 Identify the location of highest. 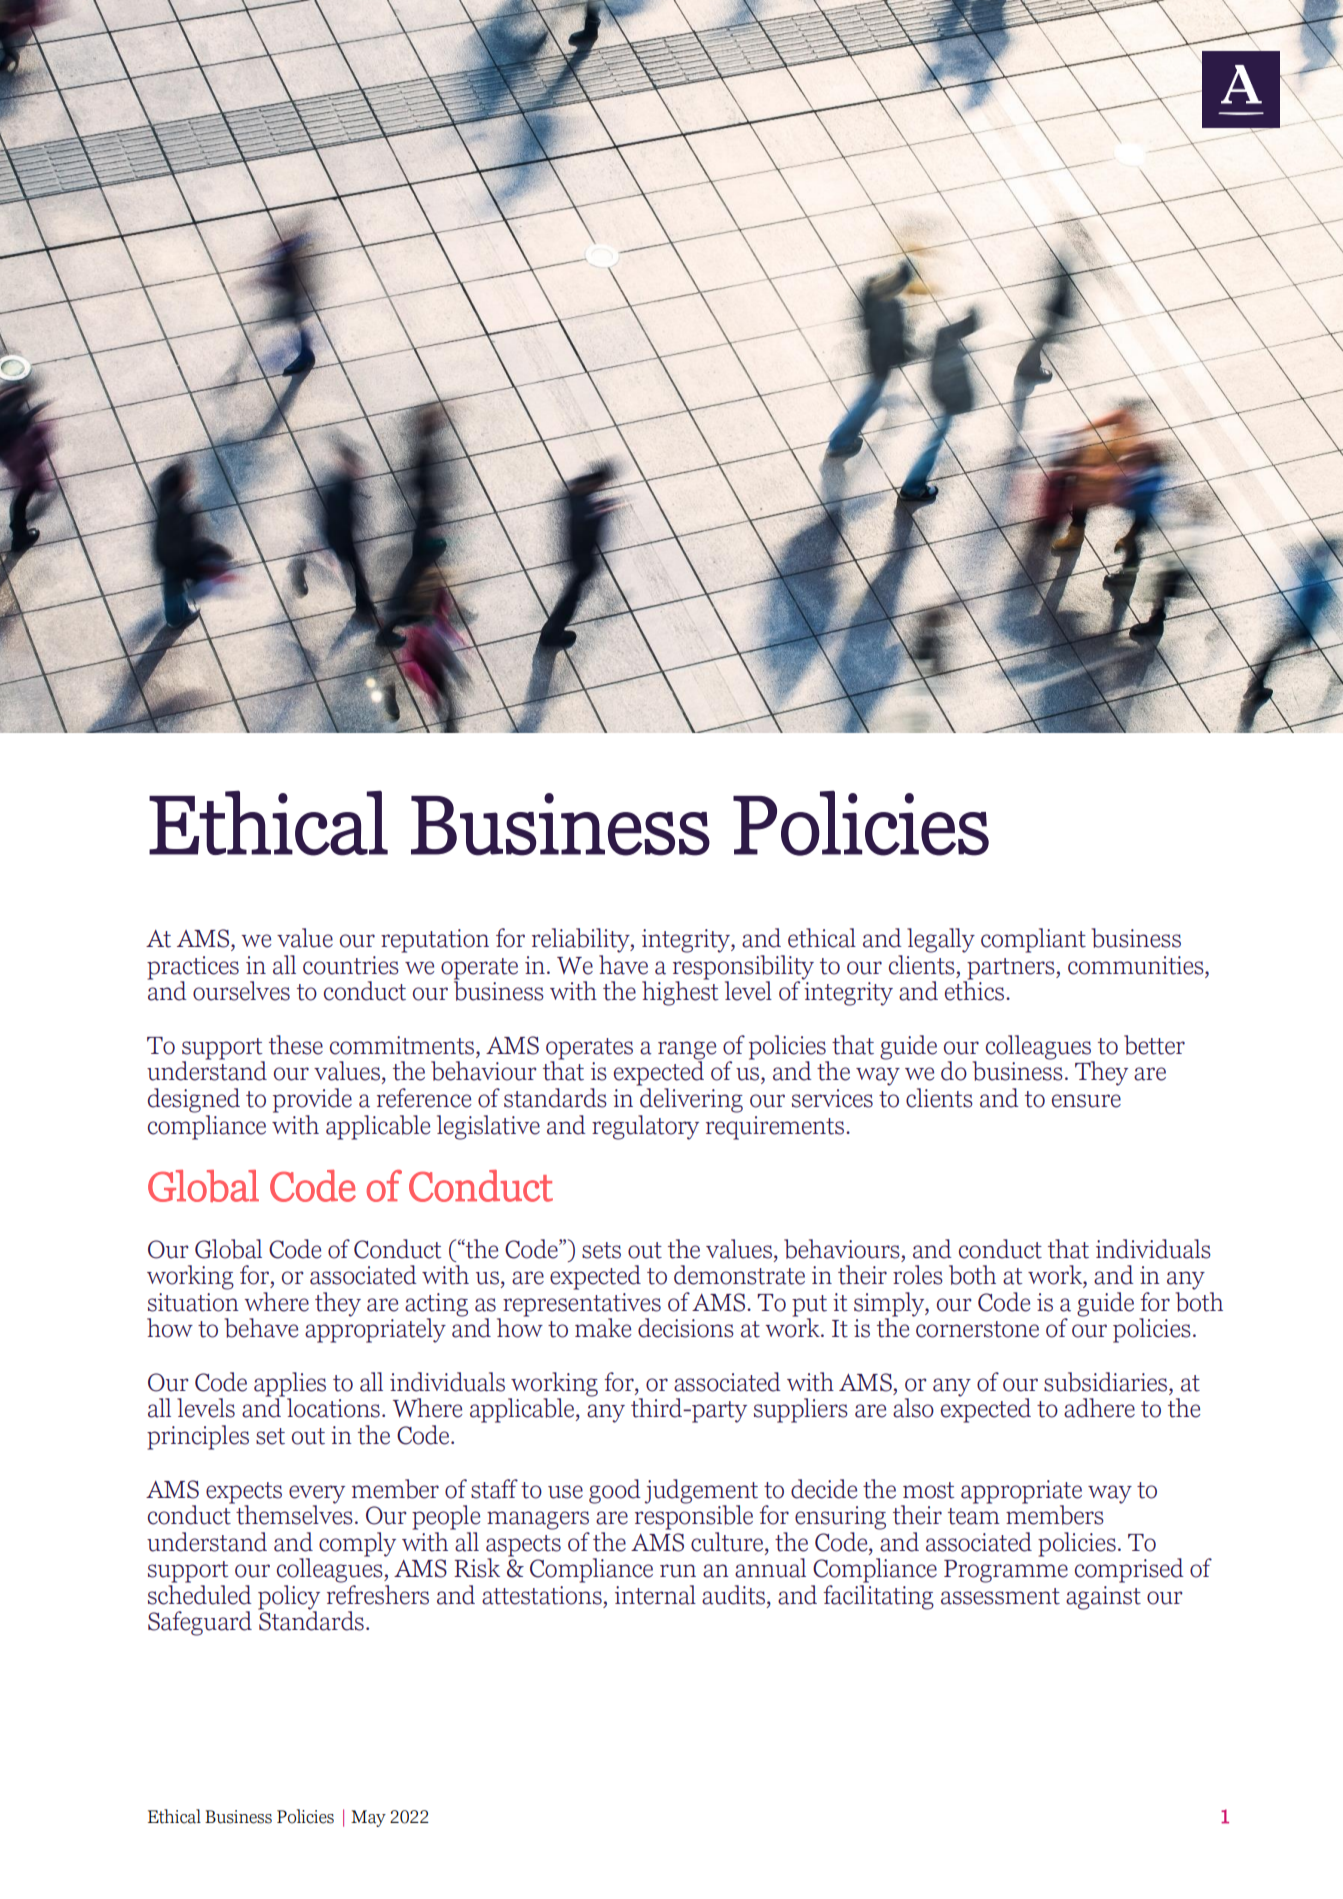
(680, 992).
